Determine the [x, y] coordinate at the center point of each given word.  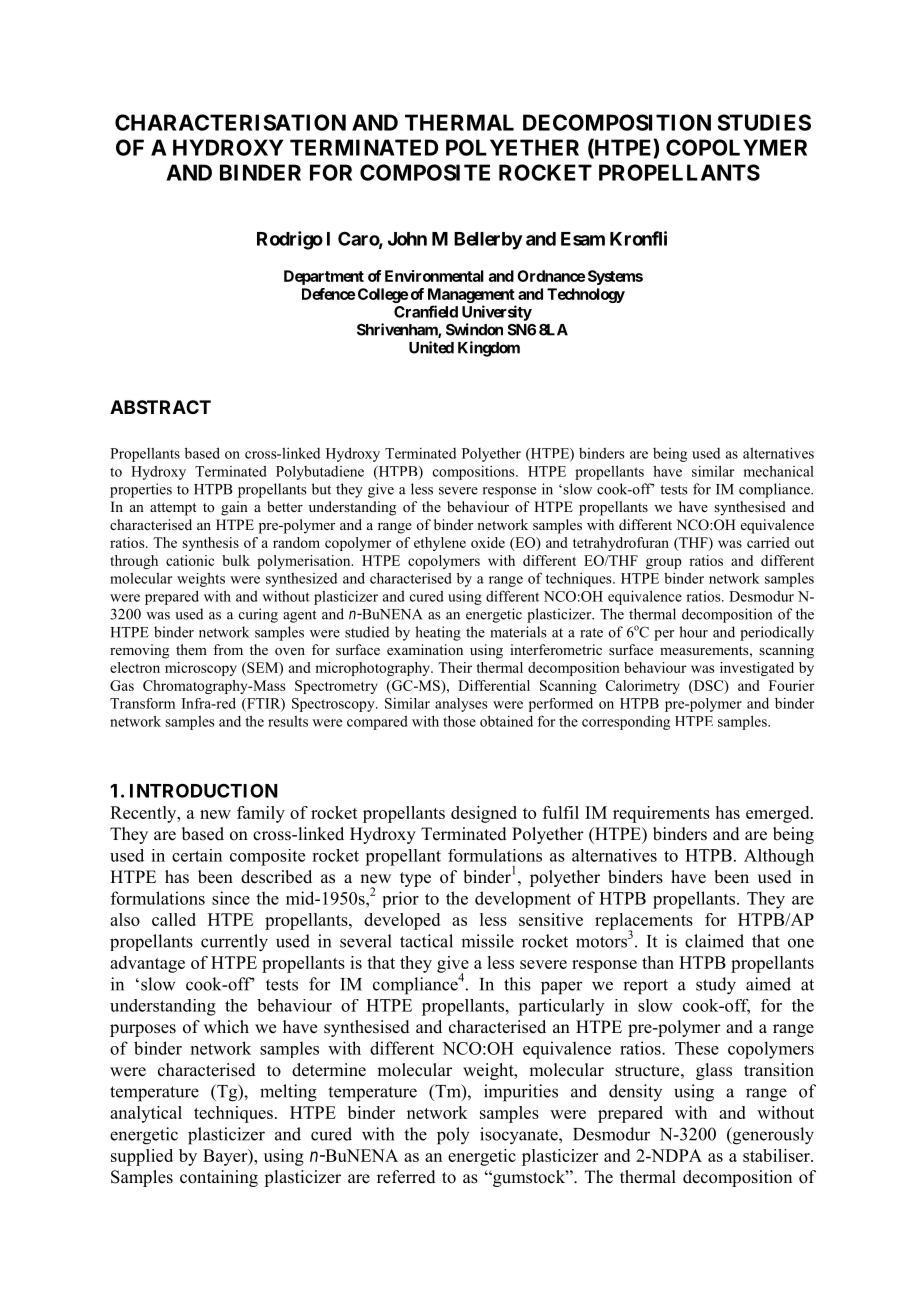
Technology [586, 295]
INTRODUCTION [204, 790]
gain [234, 508]
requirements [661, 814]
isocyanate [520, 1136]
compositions [475, 473]
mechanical [778, 471]
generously [772, 1136]
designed [484, 814]
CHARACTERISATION [230, 122]
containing [219, 1178]
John [407, 239]
